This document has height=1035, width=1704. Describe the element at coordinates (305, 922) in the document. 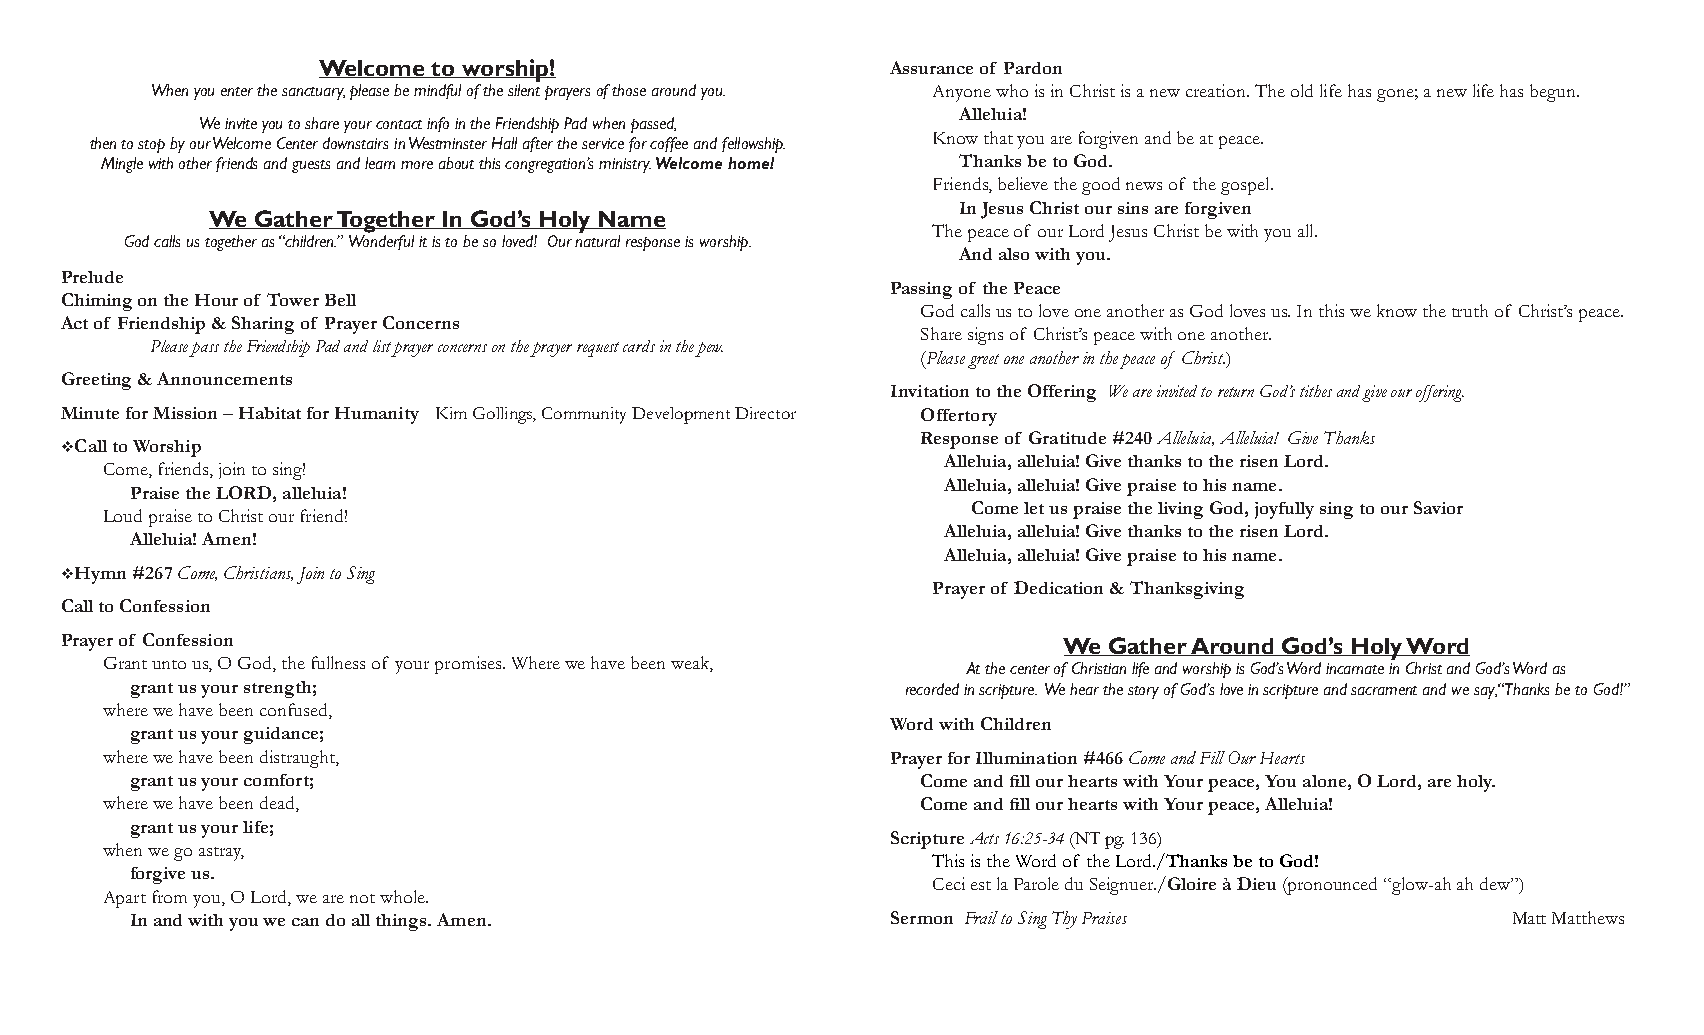

I see `can` at that location.
